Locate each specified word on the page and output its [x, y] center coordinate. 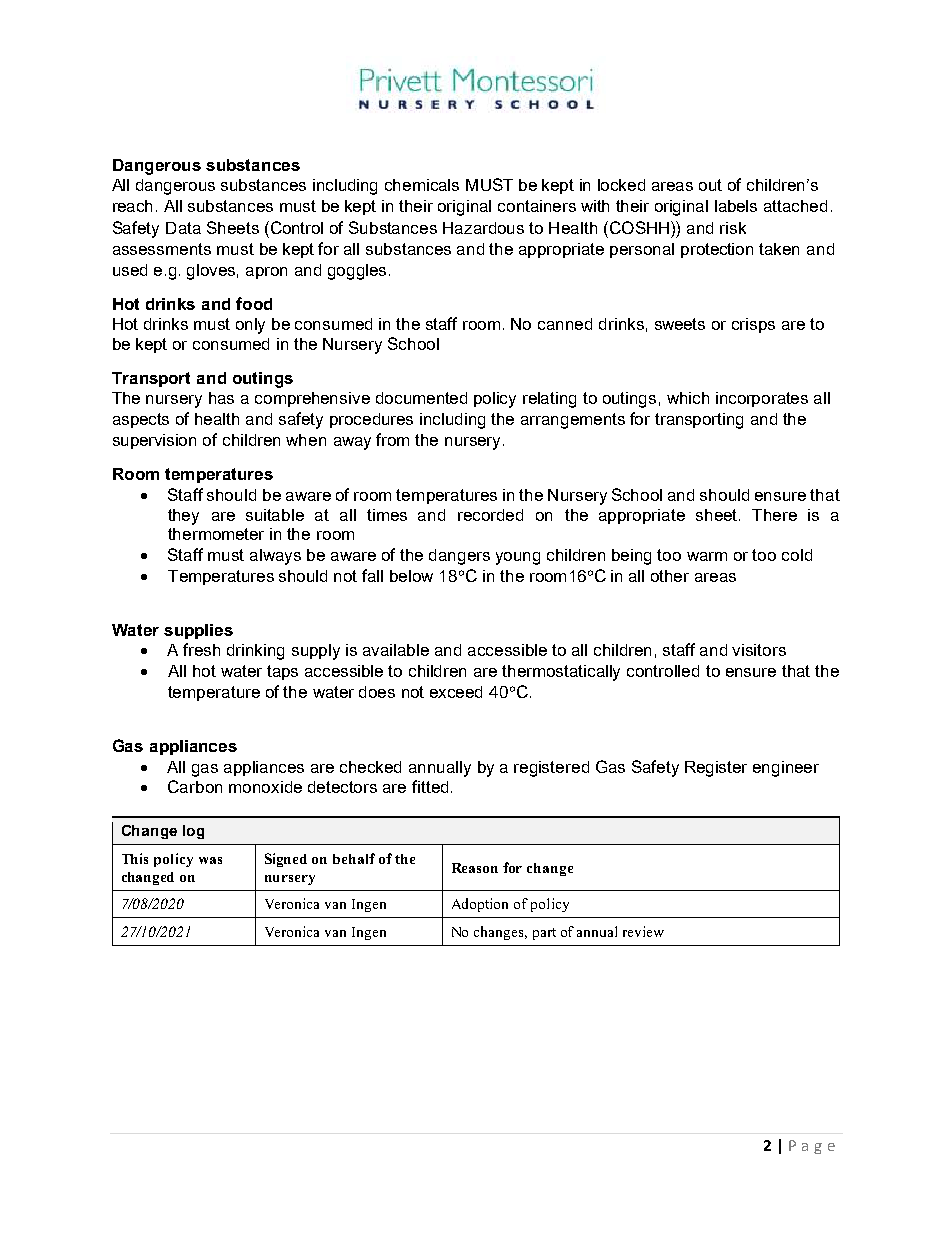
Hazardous [483, 228]
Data [183, 228]
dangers [459, 557]
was [210, 860]
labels [736, 206]
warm [707, 556]
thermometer [216, 534]
